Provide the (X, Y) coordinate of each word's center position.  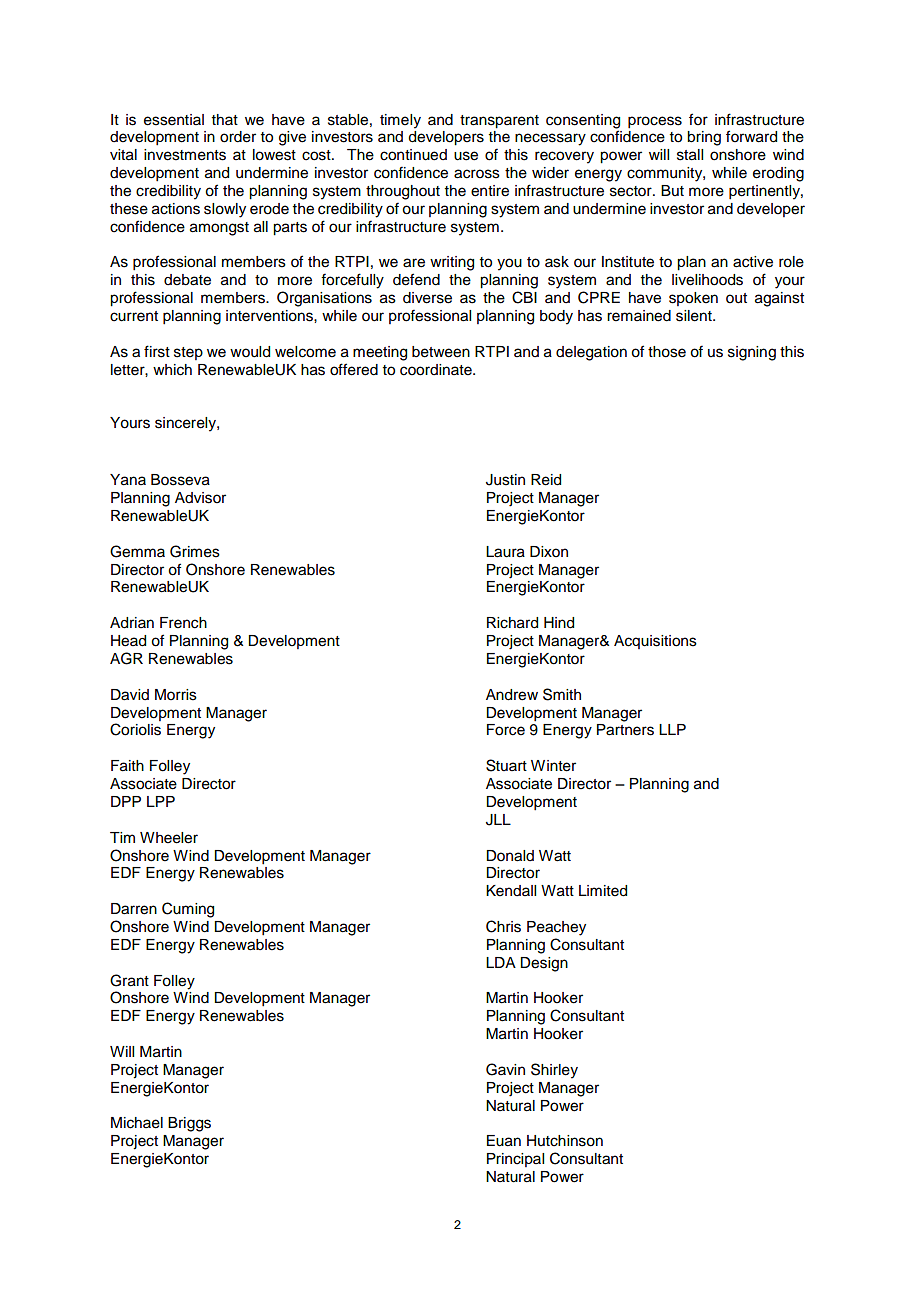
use (466, 156)
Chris (503, 926)
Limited (603, 891)
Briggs (189, 1124)
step (188, 353)
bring (704, 138)
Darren (134, 909)
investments (185, 155)
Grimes (195, 551)
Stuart (506, 765)
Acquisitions (655, 642)
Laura (505, 552)
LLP (672, 729)
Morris (176, 695)
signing (752, 353)
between (441, 352)
